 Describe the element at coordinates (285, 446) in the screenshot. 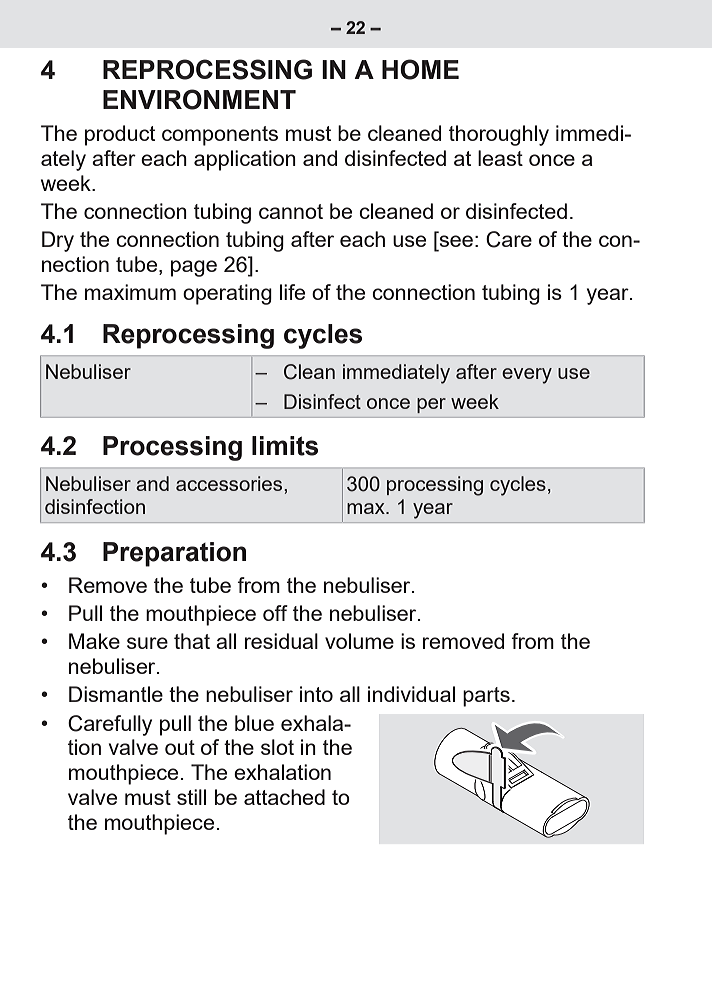

I see `limits` at that location.
